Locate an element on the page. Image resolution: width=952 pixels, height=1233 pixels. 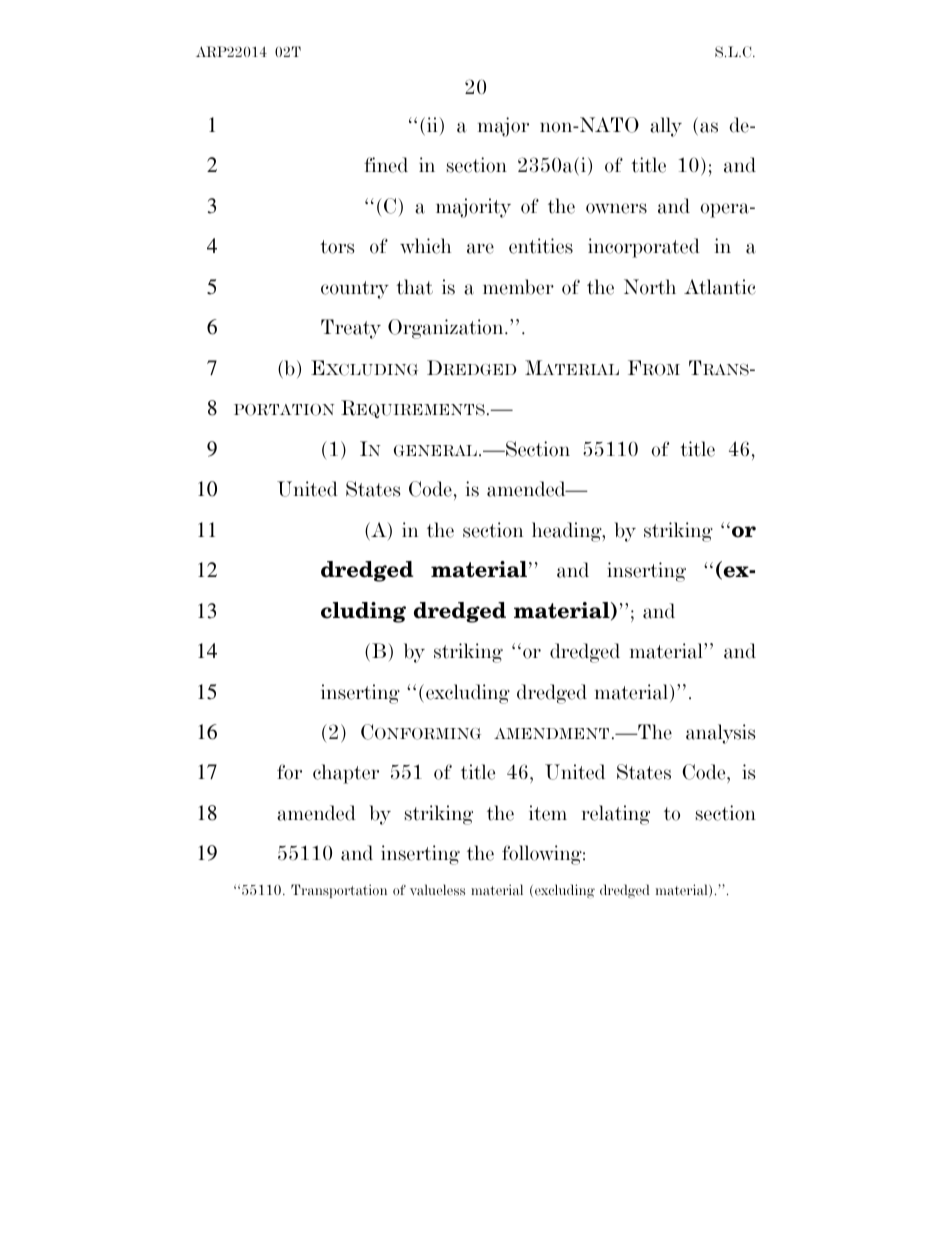
North is located at coordinates (650, 287).
